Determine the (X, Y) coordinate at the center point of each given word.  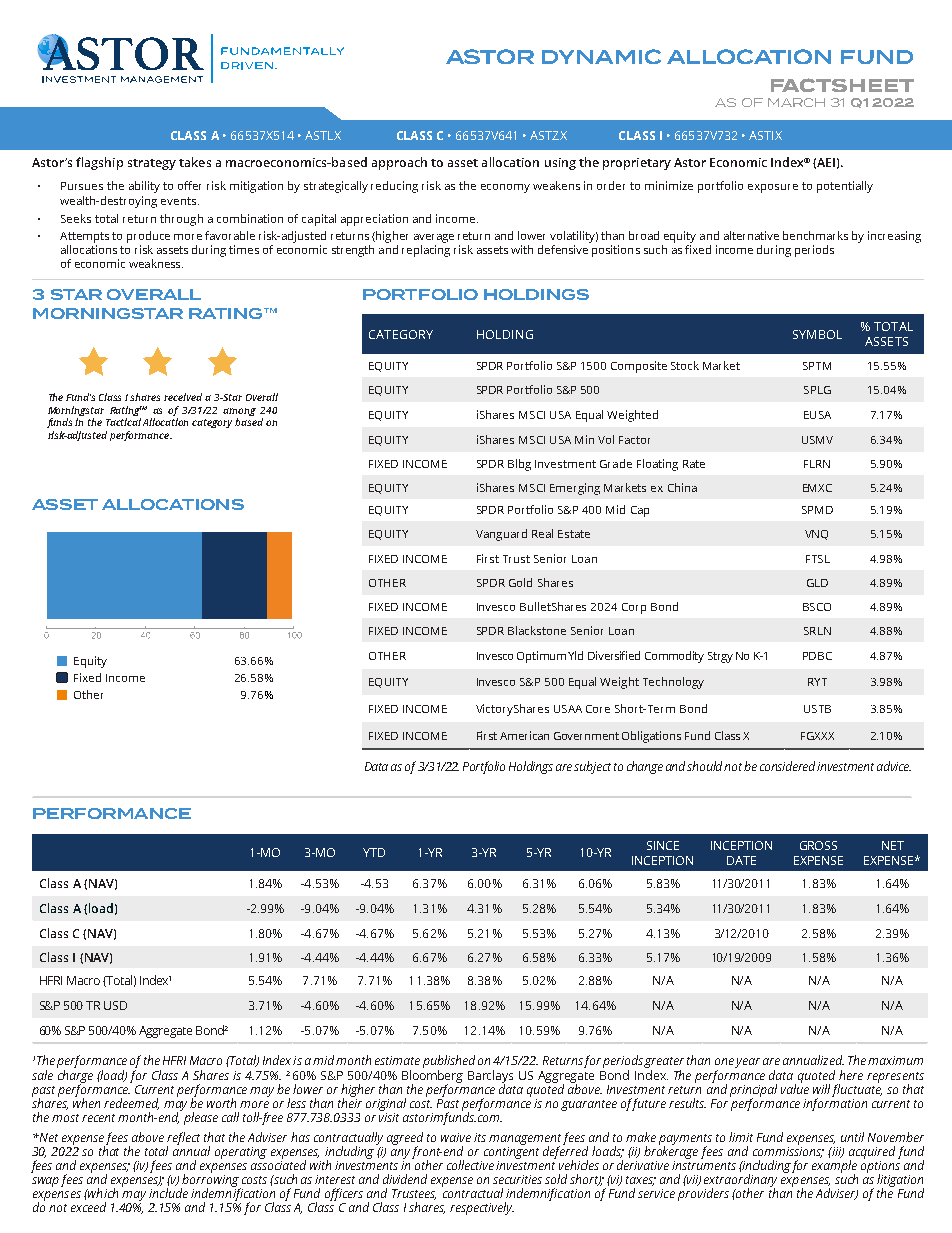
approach (399, 163)
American (524, 735)
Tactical (123, 422)
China (682, 487)
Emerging (575, 489)
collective (470, 1165)
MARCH (796, 102)
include (168, 1193)
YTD (374, 852)
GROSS (818, 845)
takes (195, 162)
